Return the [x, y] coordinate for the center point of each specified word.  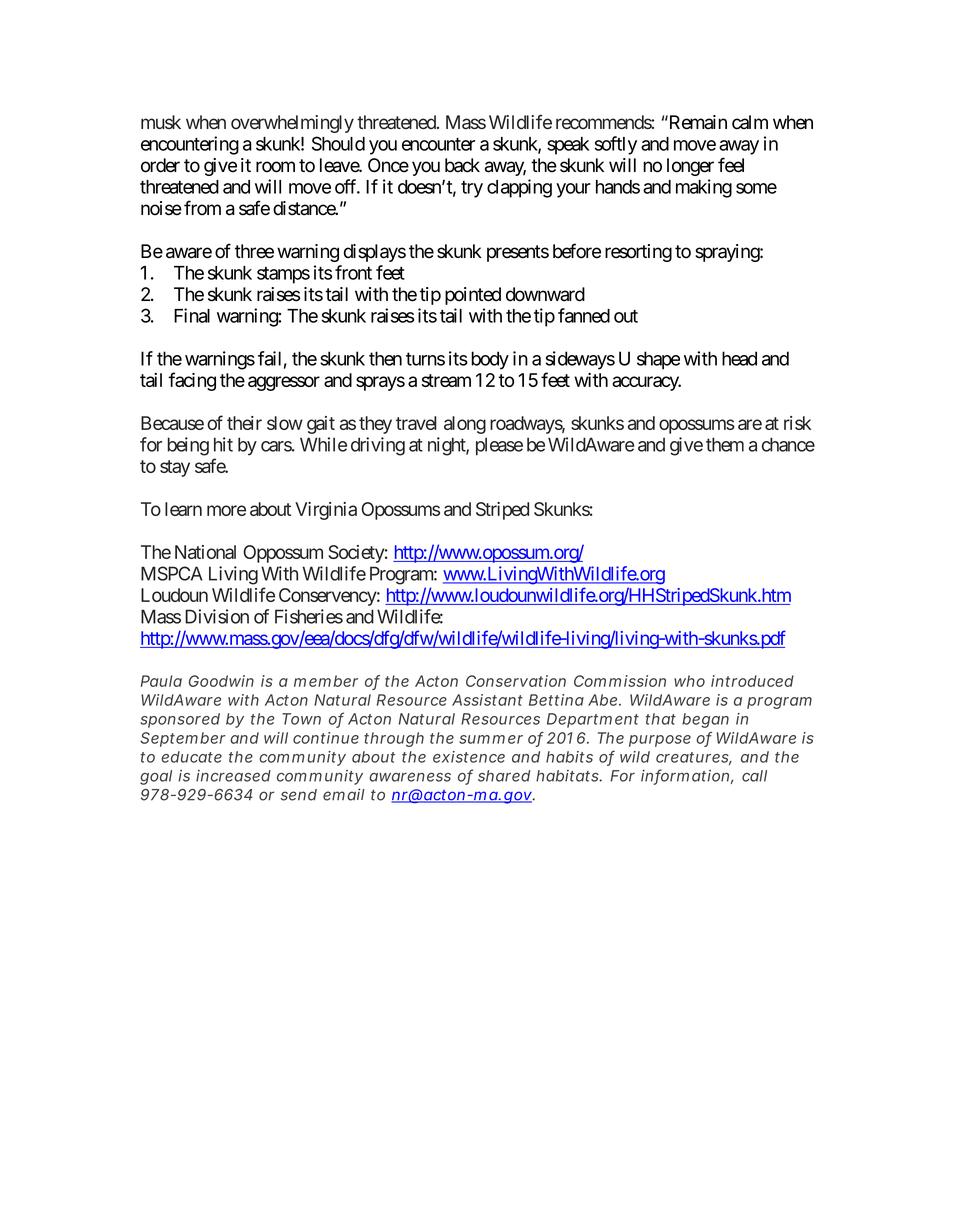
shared [504, 776]
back [462, 165]
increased [233, 776]
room [275, 167]
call [754, 776]
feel [731, 165]
